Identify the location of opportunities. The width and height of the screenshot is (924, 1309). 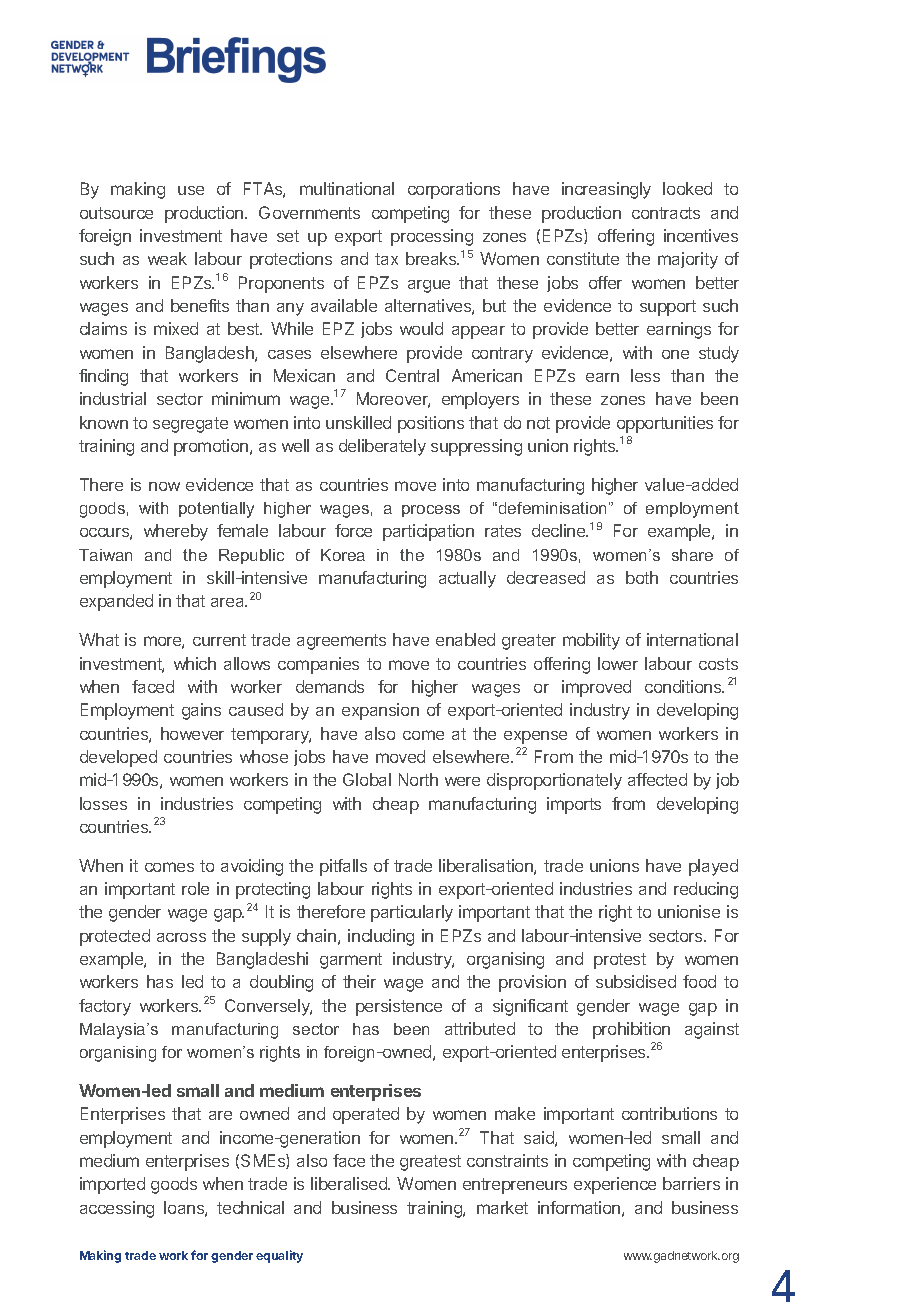
(665, 424).
